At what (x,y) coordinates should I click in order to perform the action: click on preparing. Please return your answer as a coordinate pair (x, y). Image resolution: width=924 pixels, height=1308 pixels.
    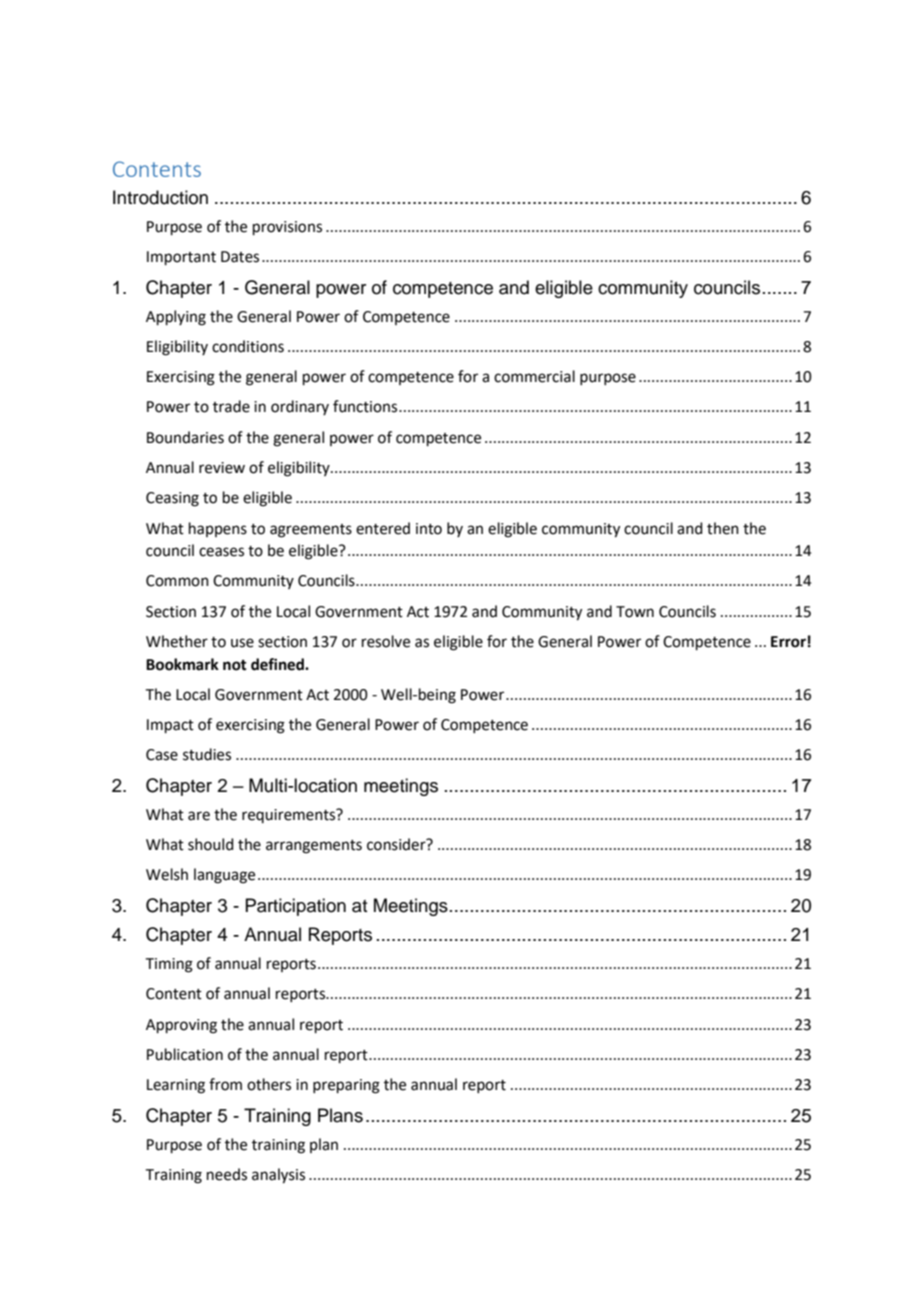
    Looking at the image, I should click on (346, 1086).
